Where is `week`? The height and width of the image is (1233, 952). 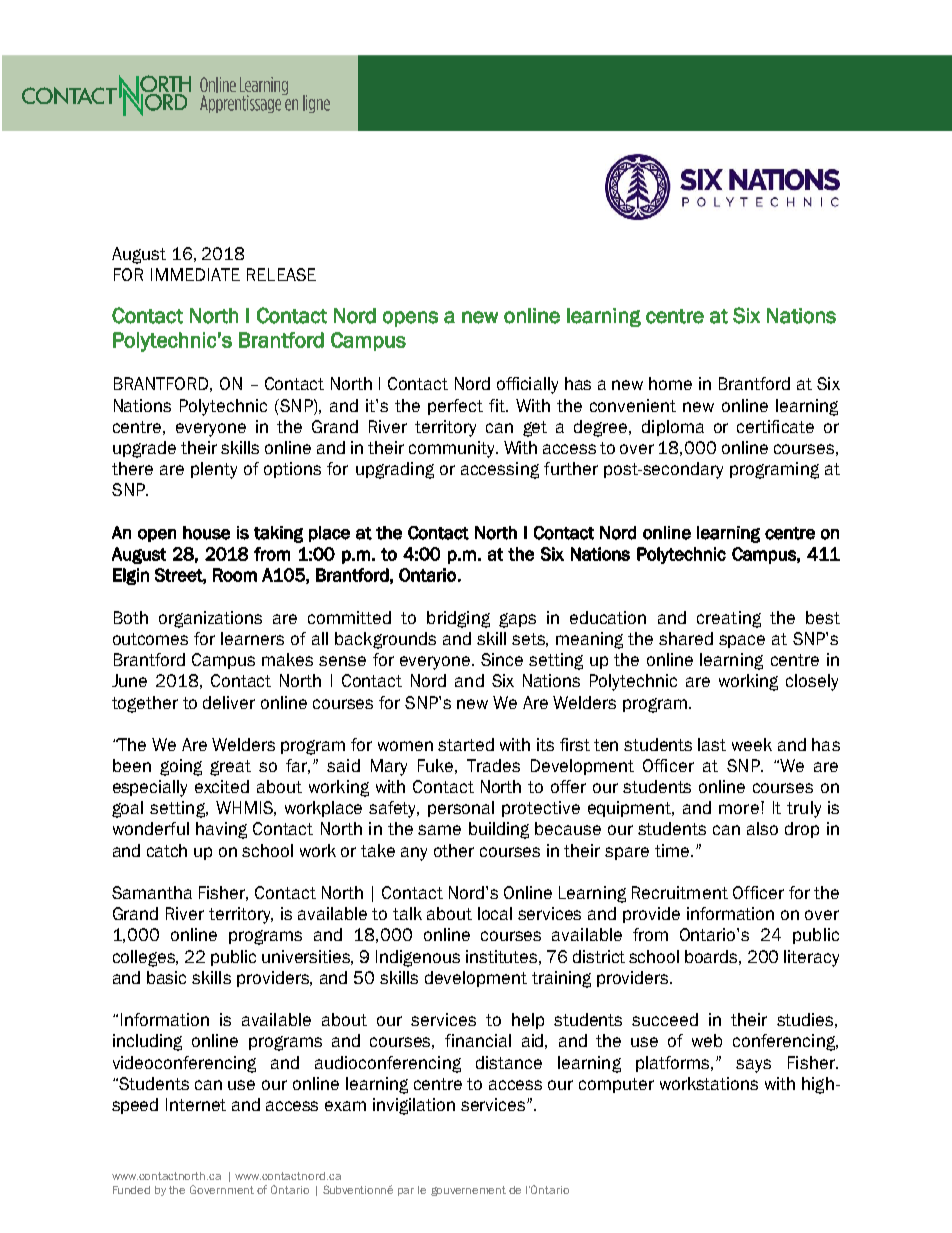 week is located at coordinates (752, 744).
